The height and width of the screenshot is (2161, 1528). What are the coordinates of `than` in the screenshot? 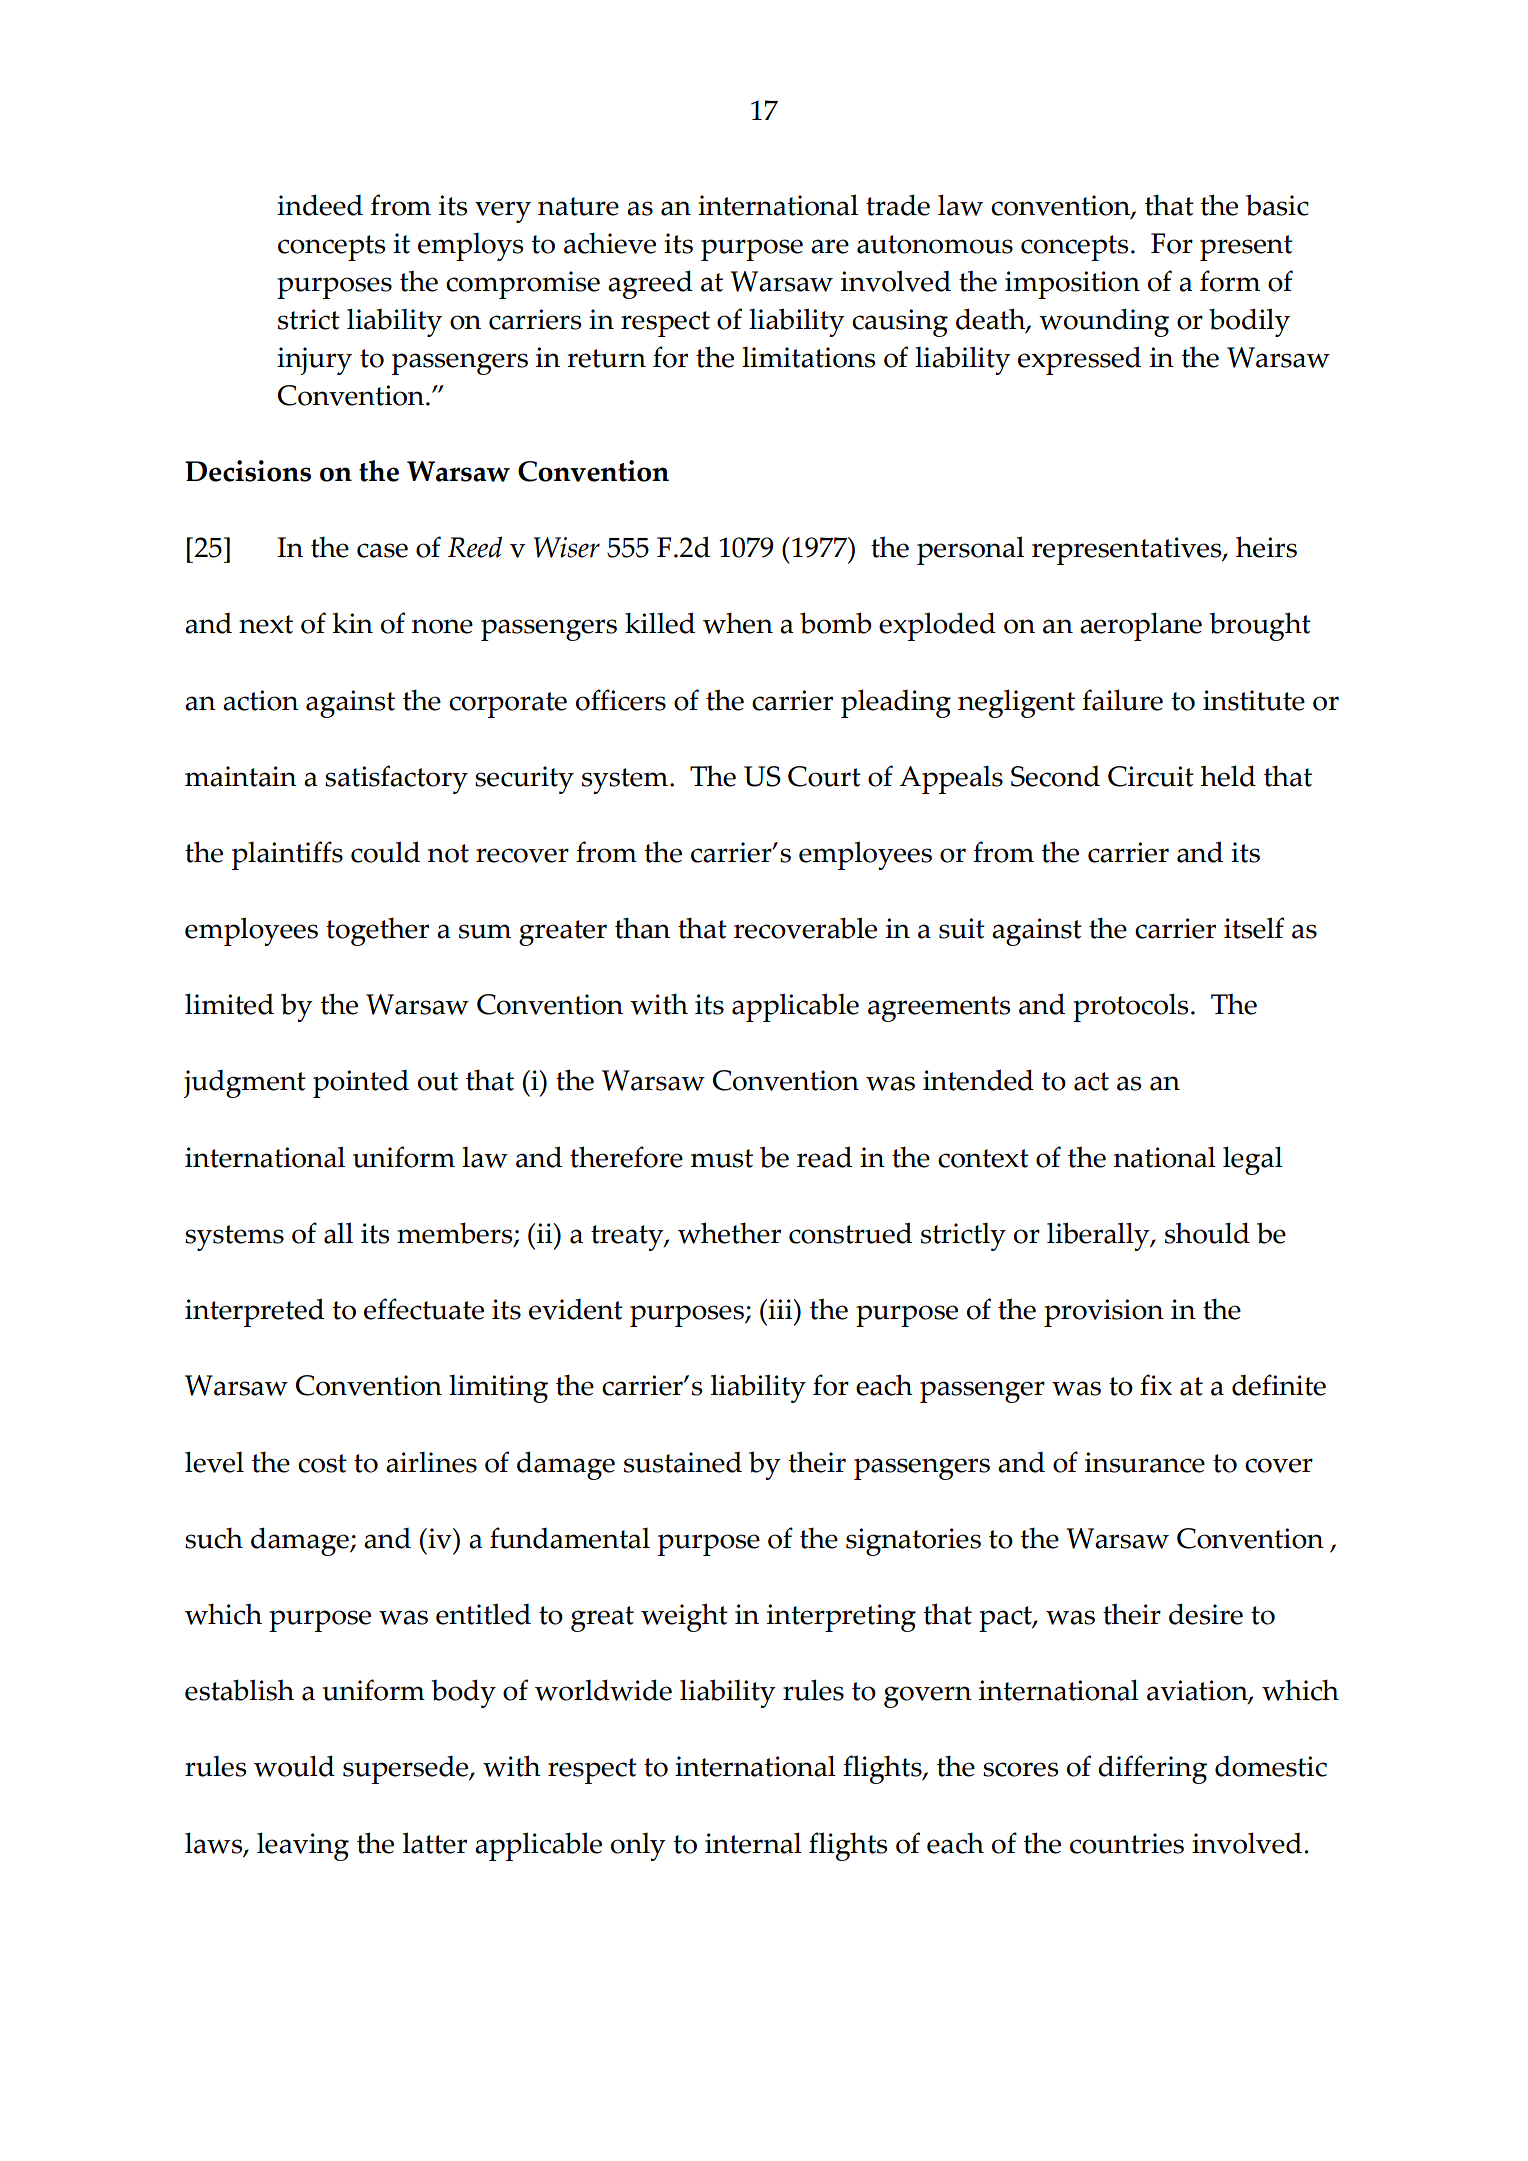 It's located at (642, 928).
